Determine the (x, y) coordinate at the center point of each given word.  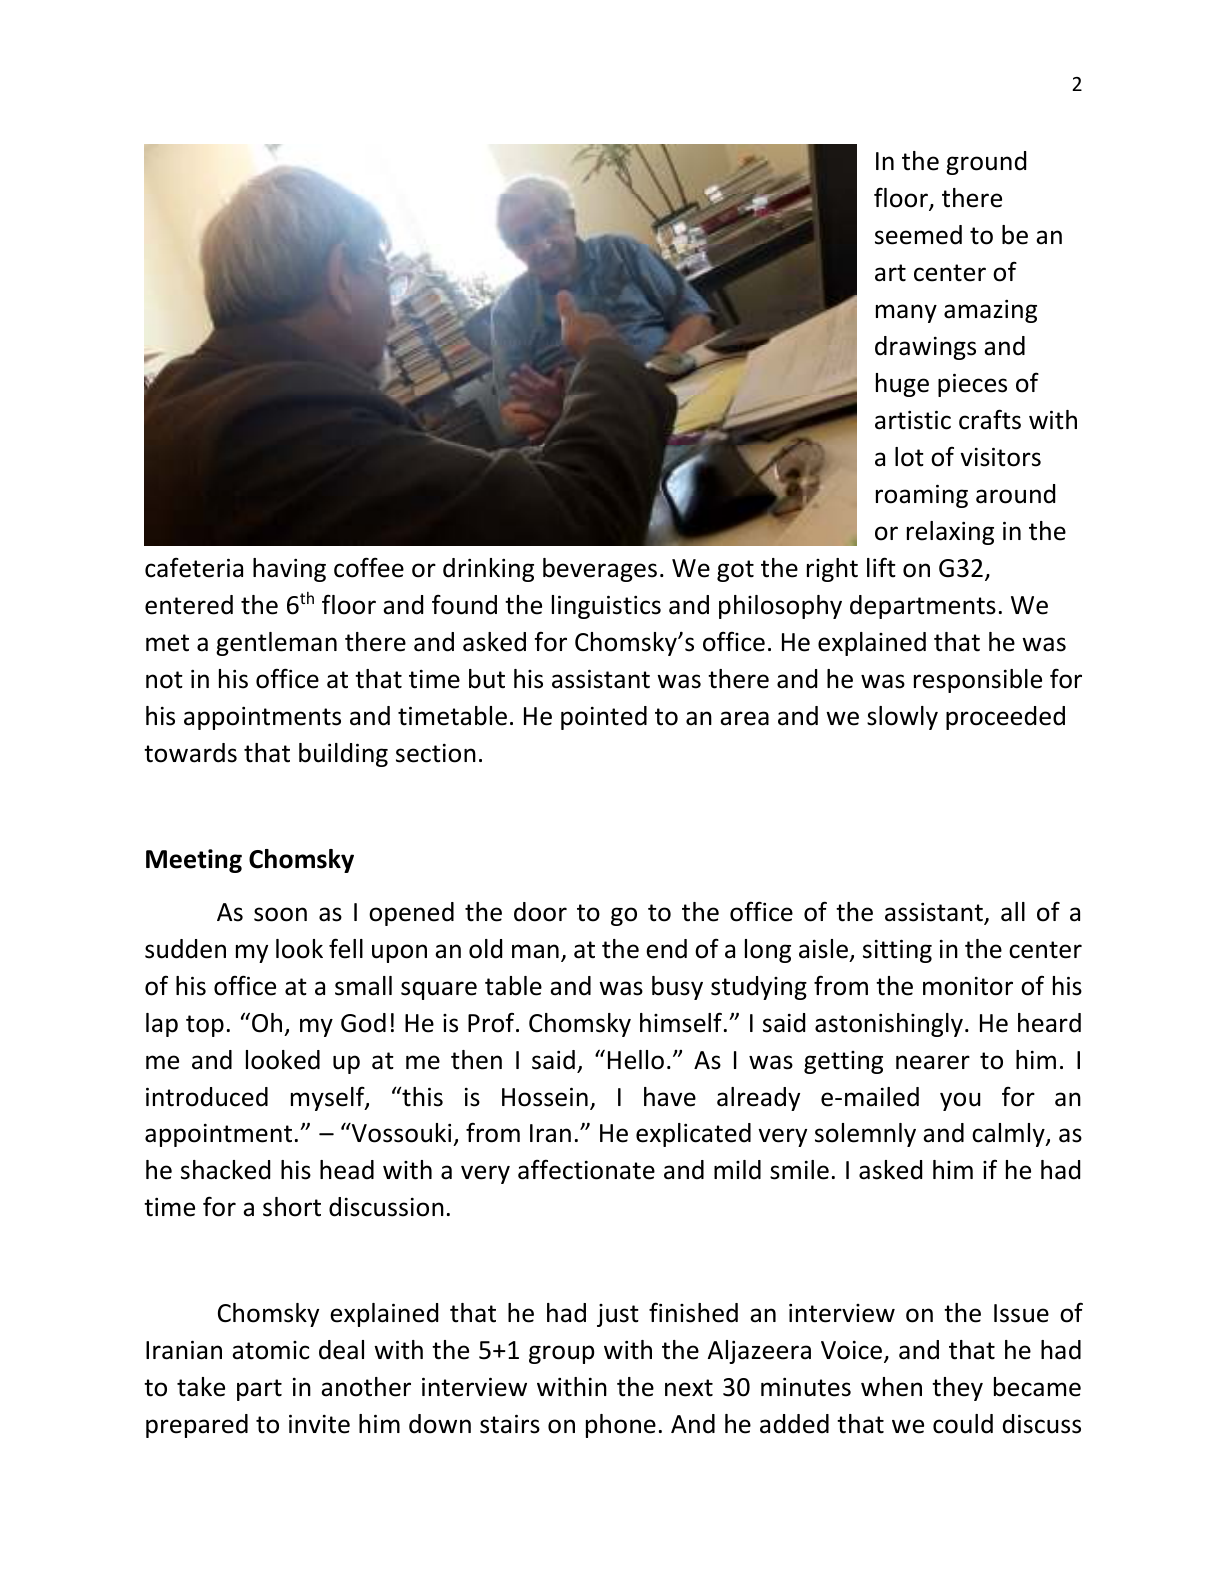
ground (986, 163)
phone (621, 1426)
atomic (271, 1350)
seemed (918, 235)
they (957, 1389)
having (289, 570)
